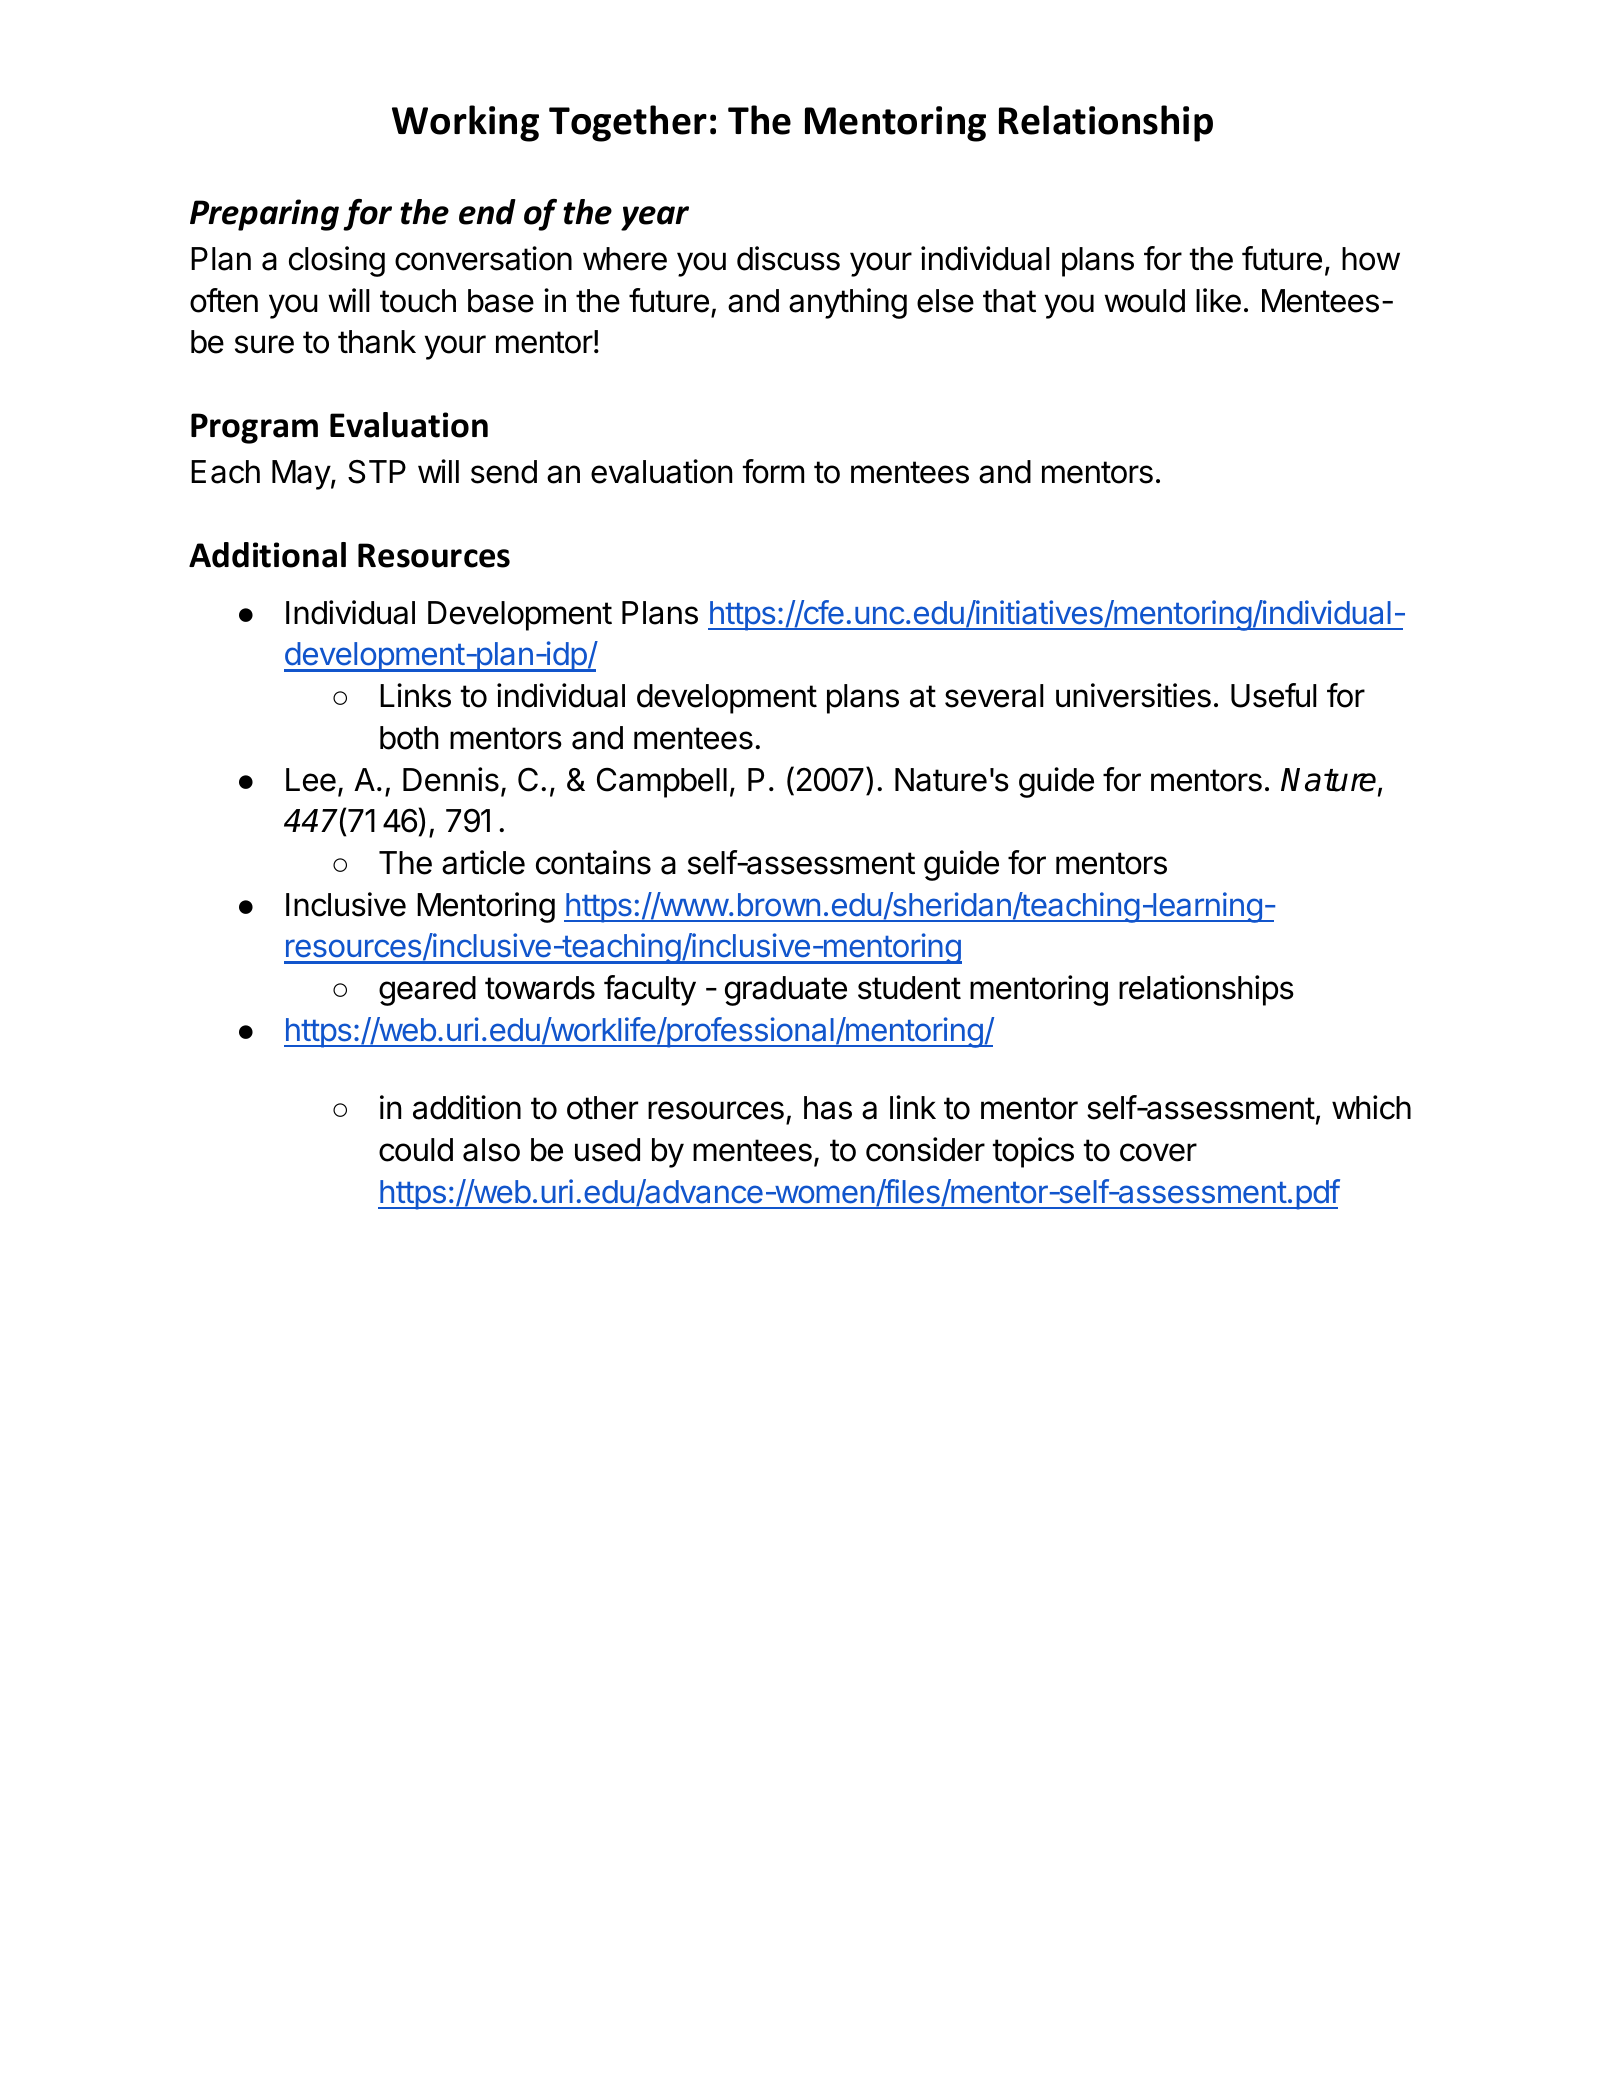  What do you see at coordinates (465, 123) in the page?
I see `Working` at bounding box center [465, 123].
